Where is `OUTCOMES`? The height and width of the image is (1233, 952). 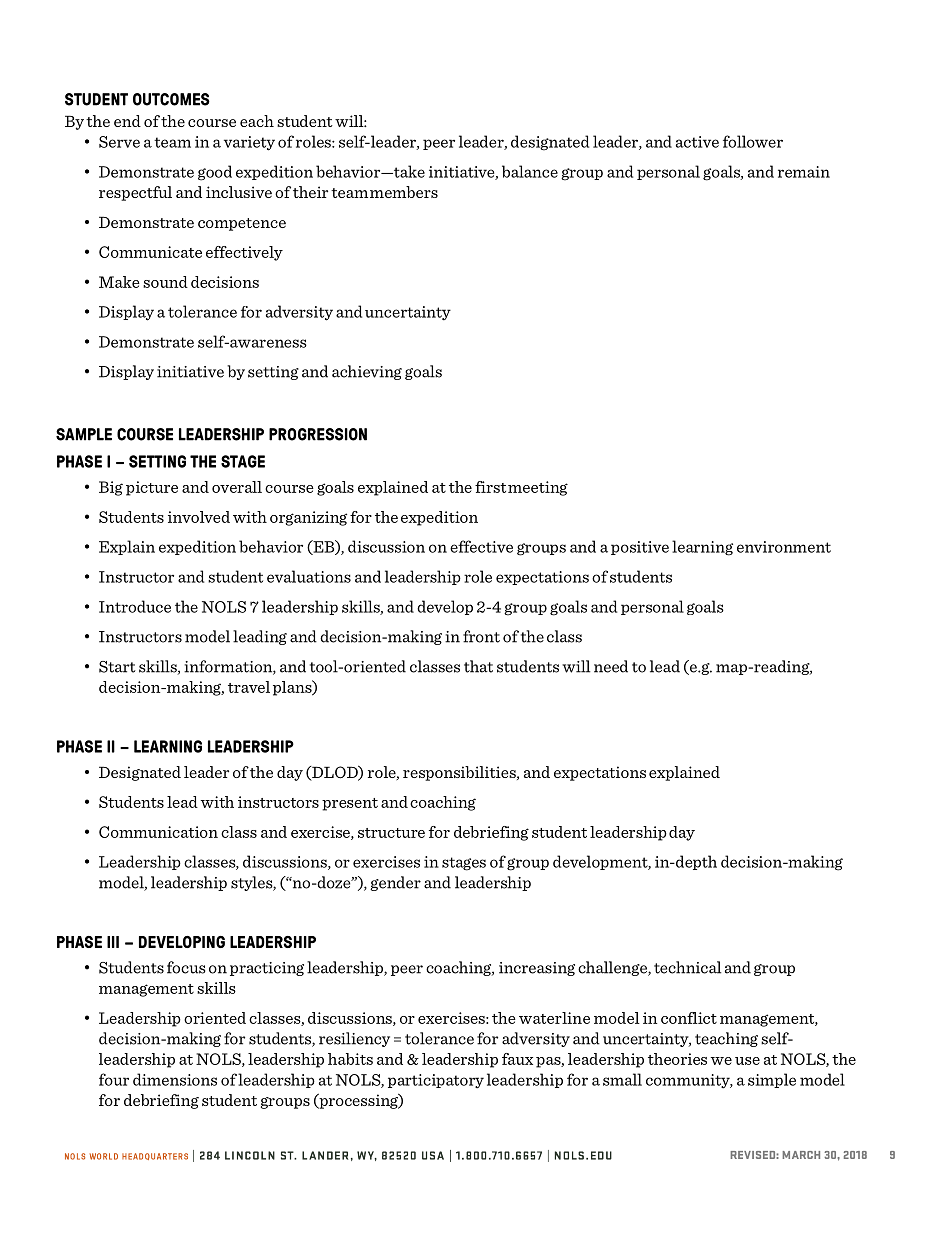
OUTCOMES is located at coordinates (171, 99).
